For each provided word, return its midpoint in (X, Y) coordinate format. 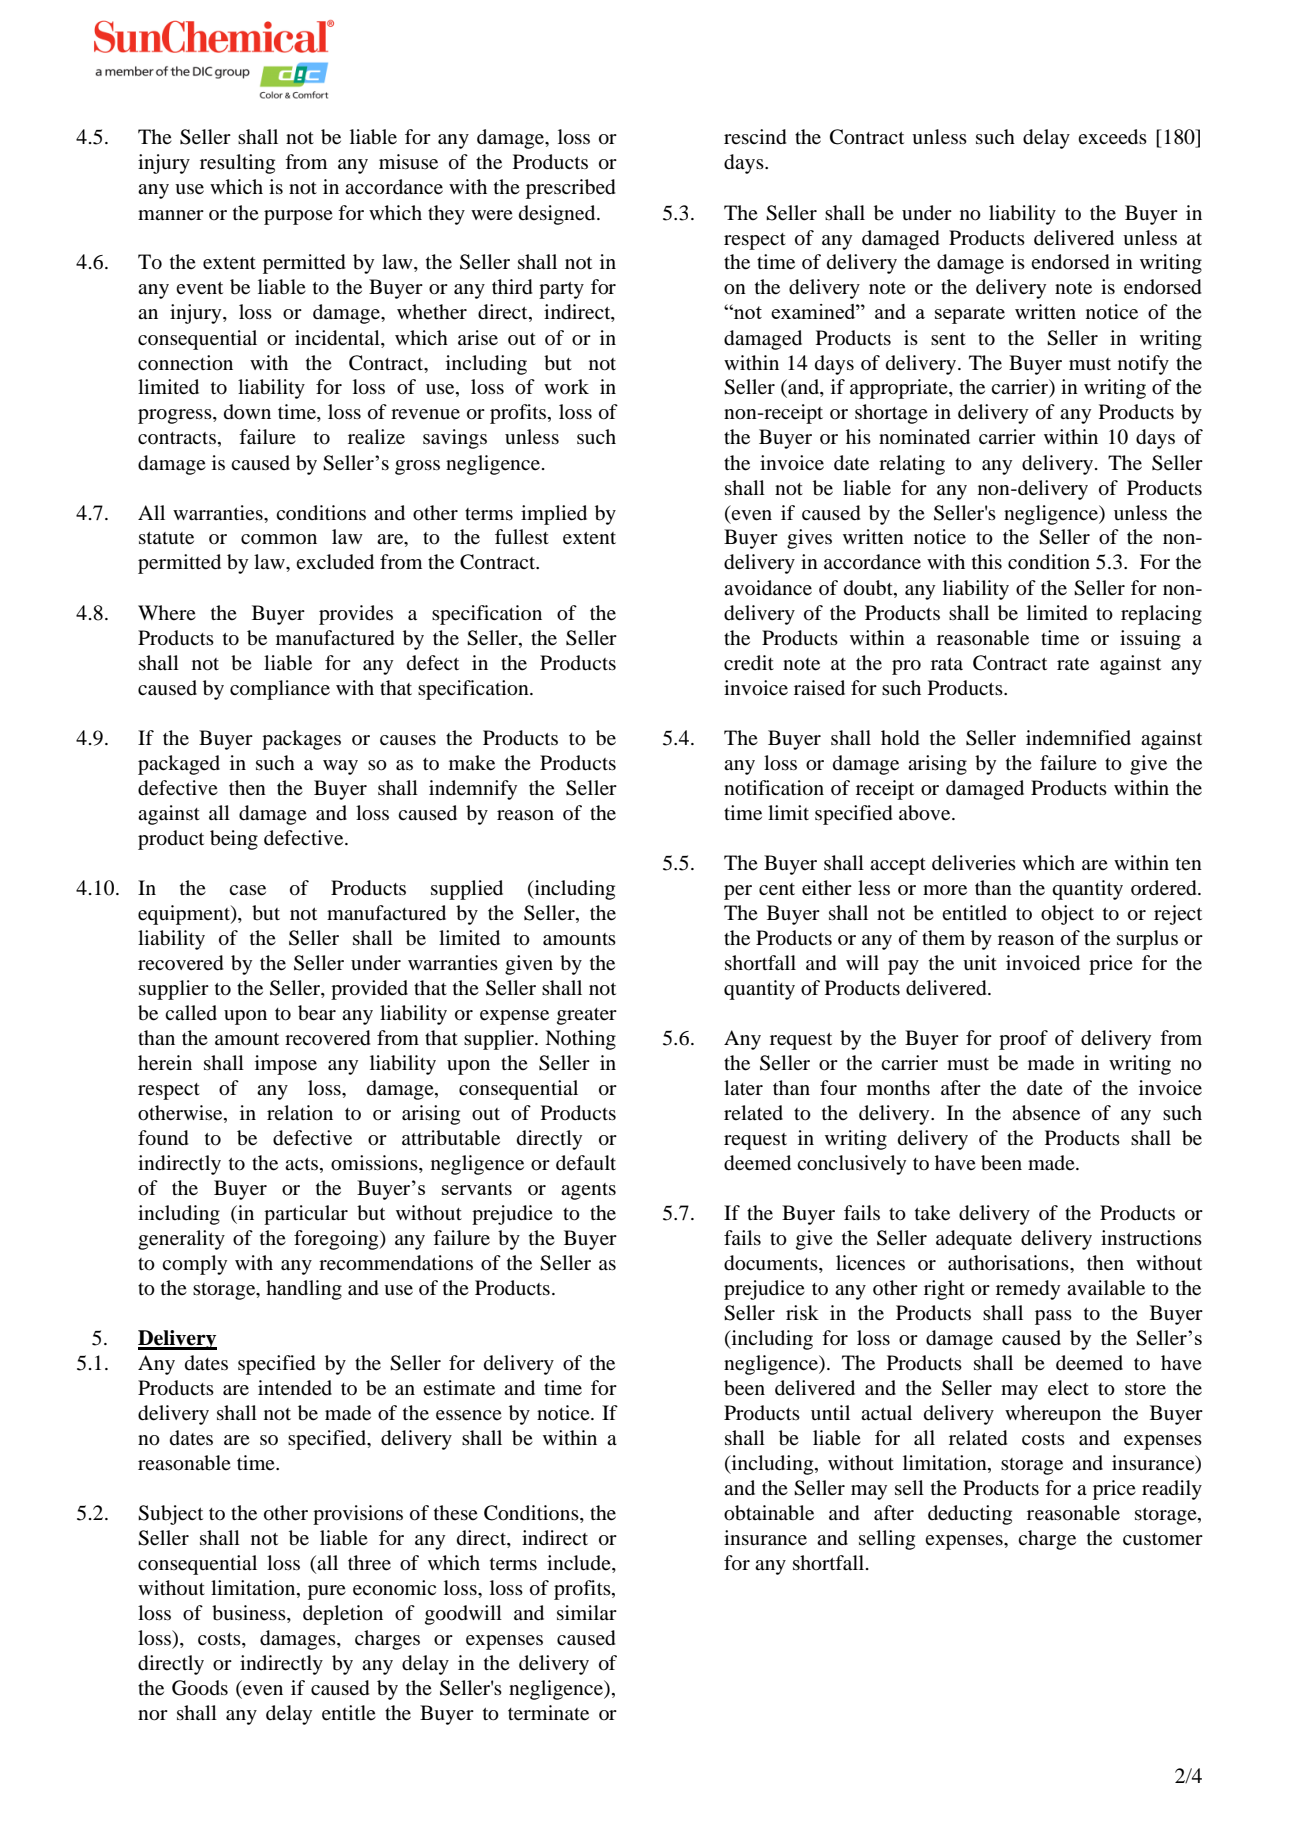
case (247, 890)
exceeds (1112, 137)
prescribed (571, 189)
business (250, 1614)
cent (777, 889)
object (1067, 915)
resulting (237, 164)
